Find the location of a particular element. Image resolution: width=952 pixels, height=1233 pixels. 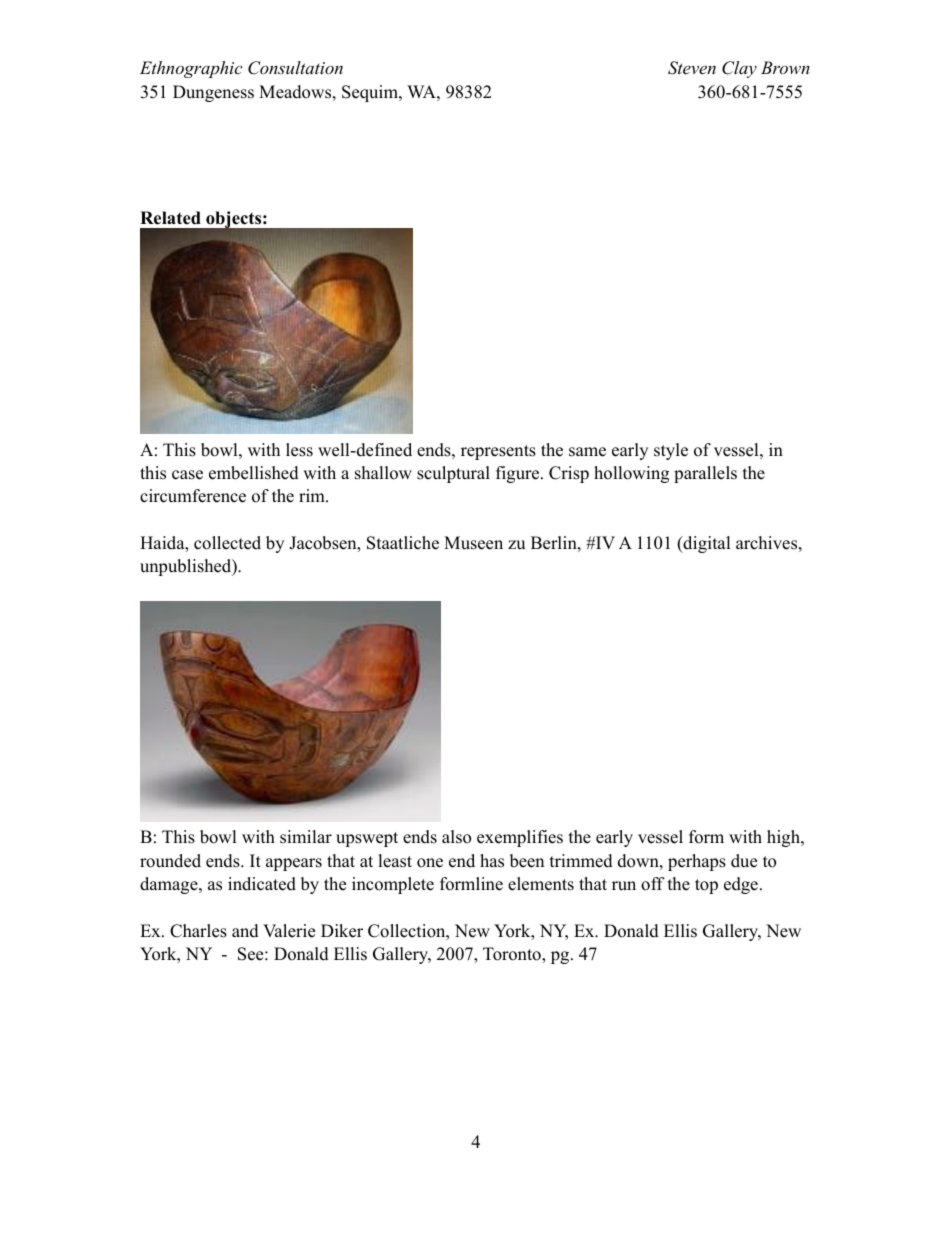

Toronto is located at coordinates (513, 955).
